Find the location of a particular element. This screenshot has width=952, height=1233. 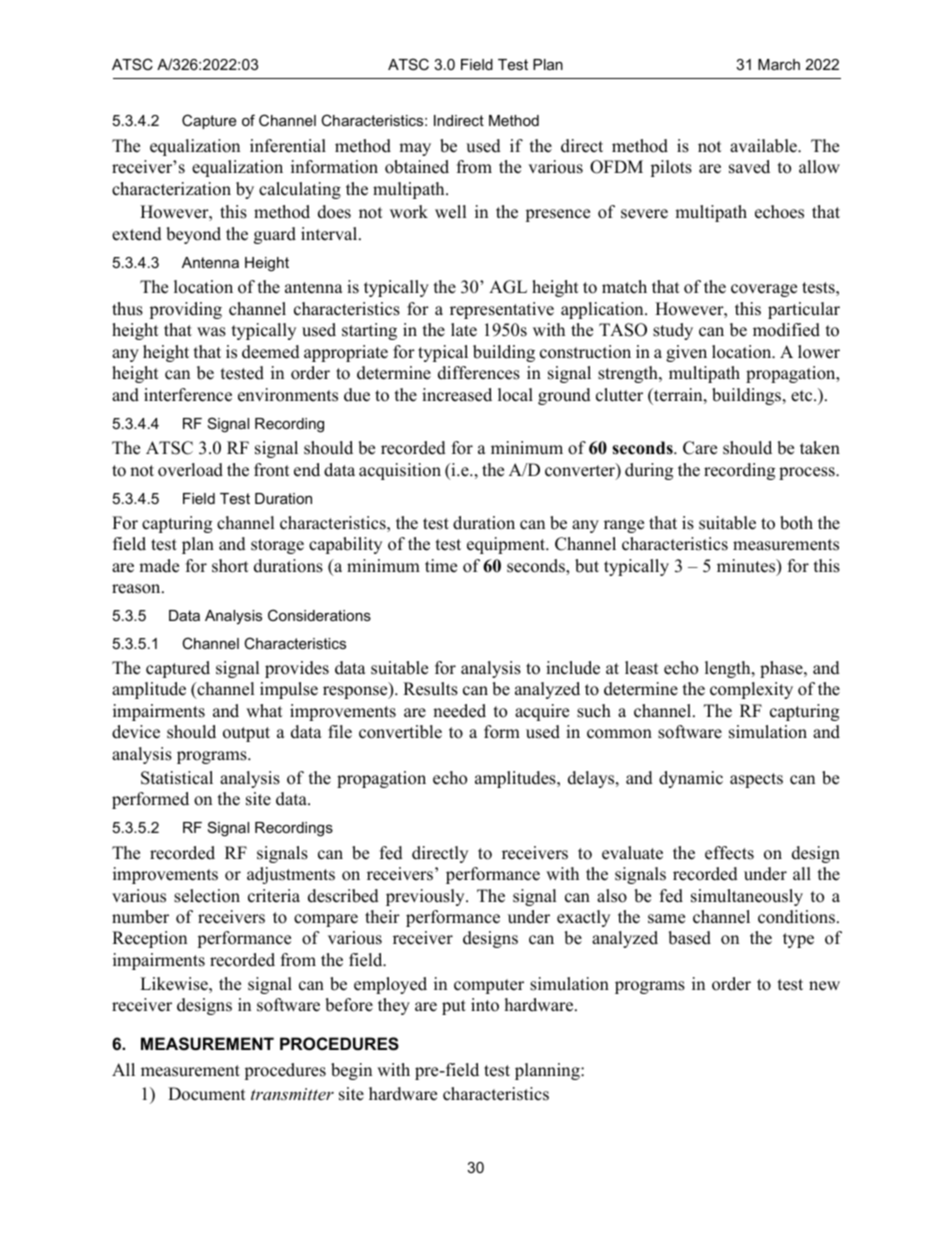

March is located at coordinates (779, 64).
